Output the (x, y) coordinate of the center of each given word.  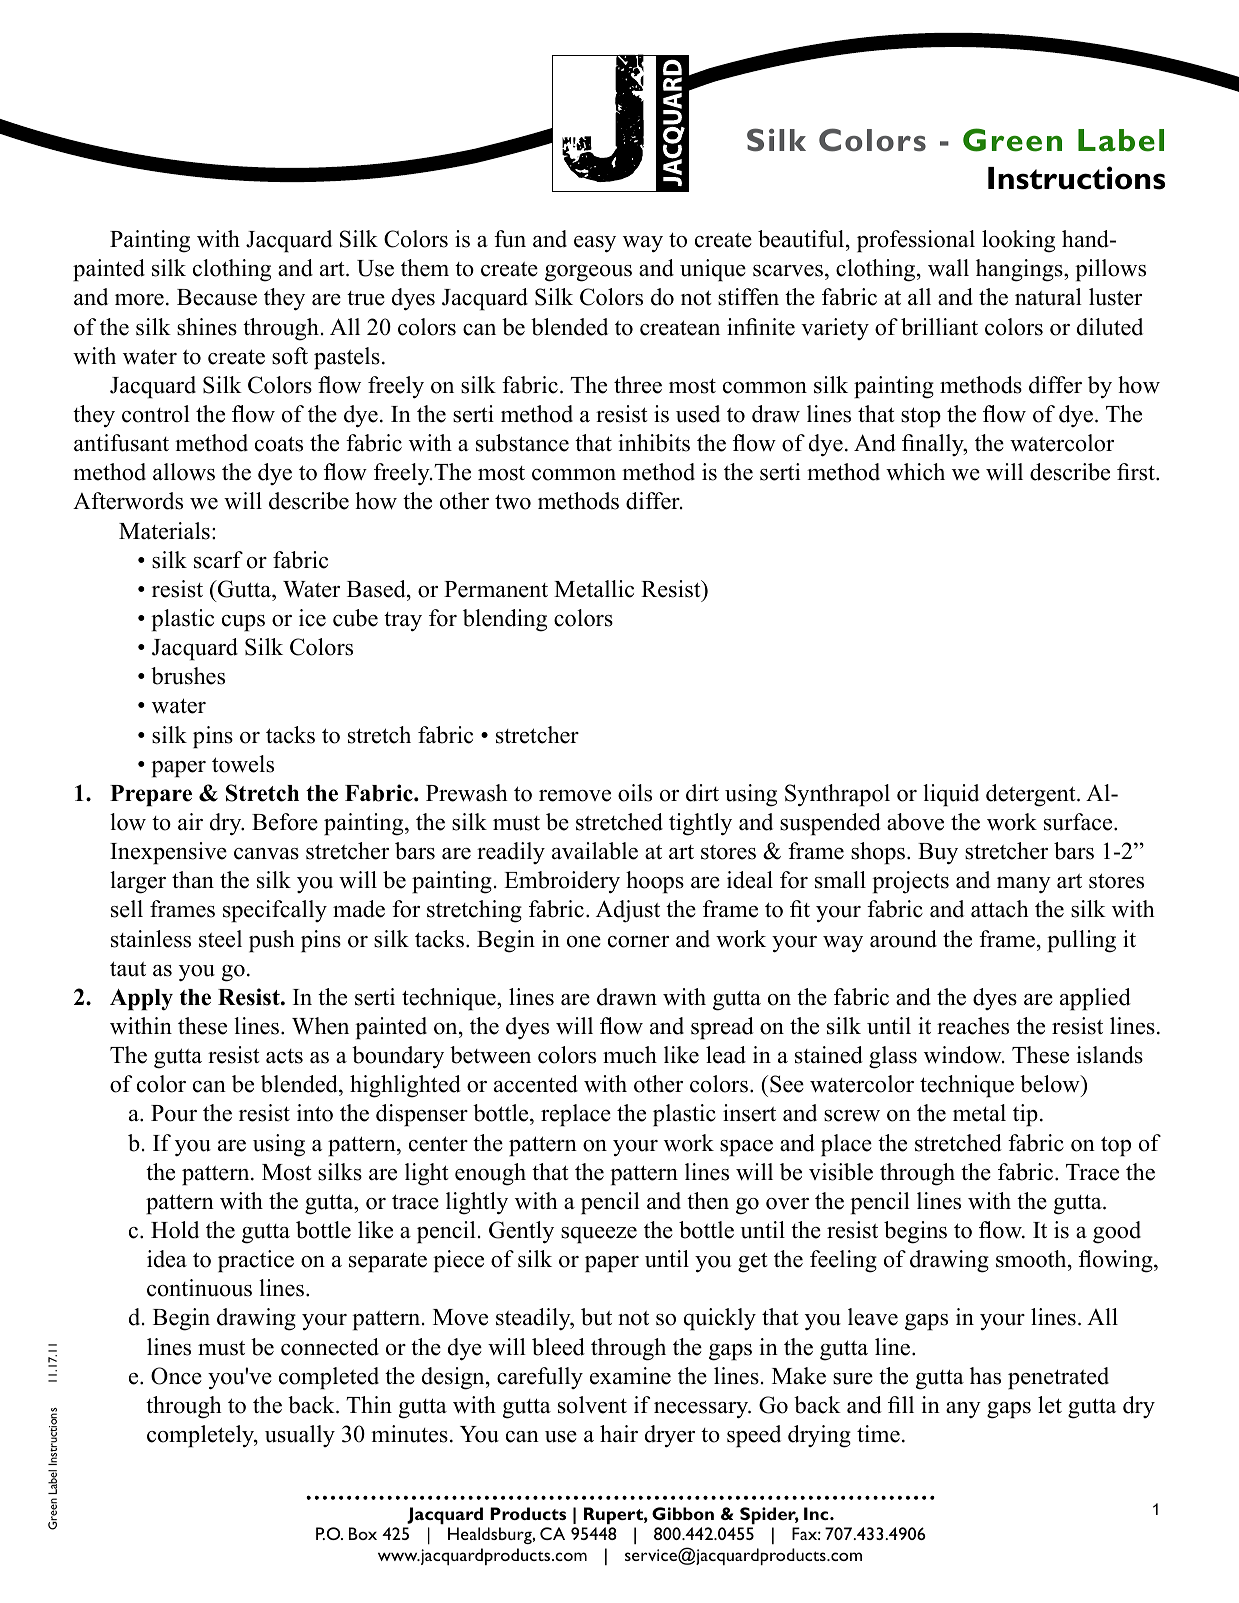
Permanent (496, 589)
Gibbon (683, 1513)
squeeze (599, 1235)
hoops (655, 882)
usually (300, 1436)
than (193, 879)
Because (217, 297)
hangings (1020, 270)
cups (243, 623)
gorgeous (588, 273)
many (1024, 885)
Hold (175, 1230)
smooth (1032, 1259)
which (915, 472)
